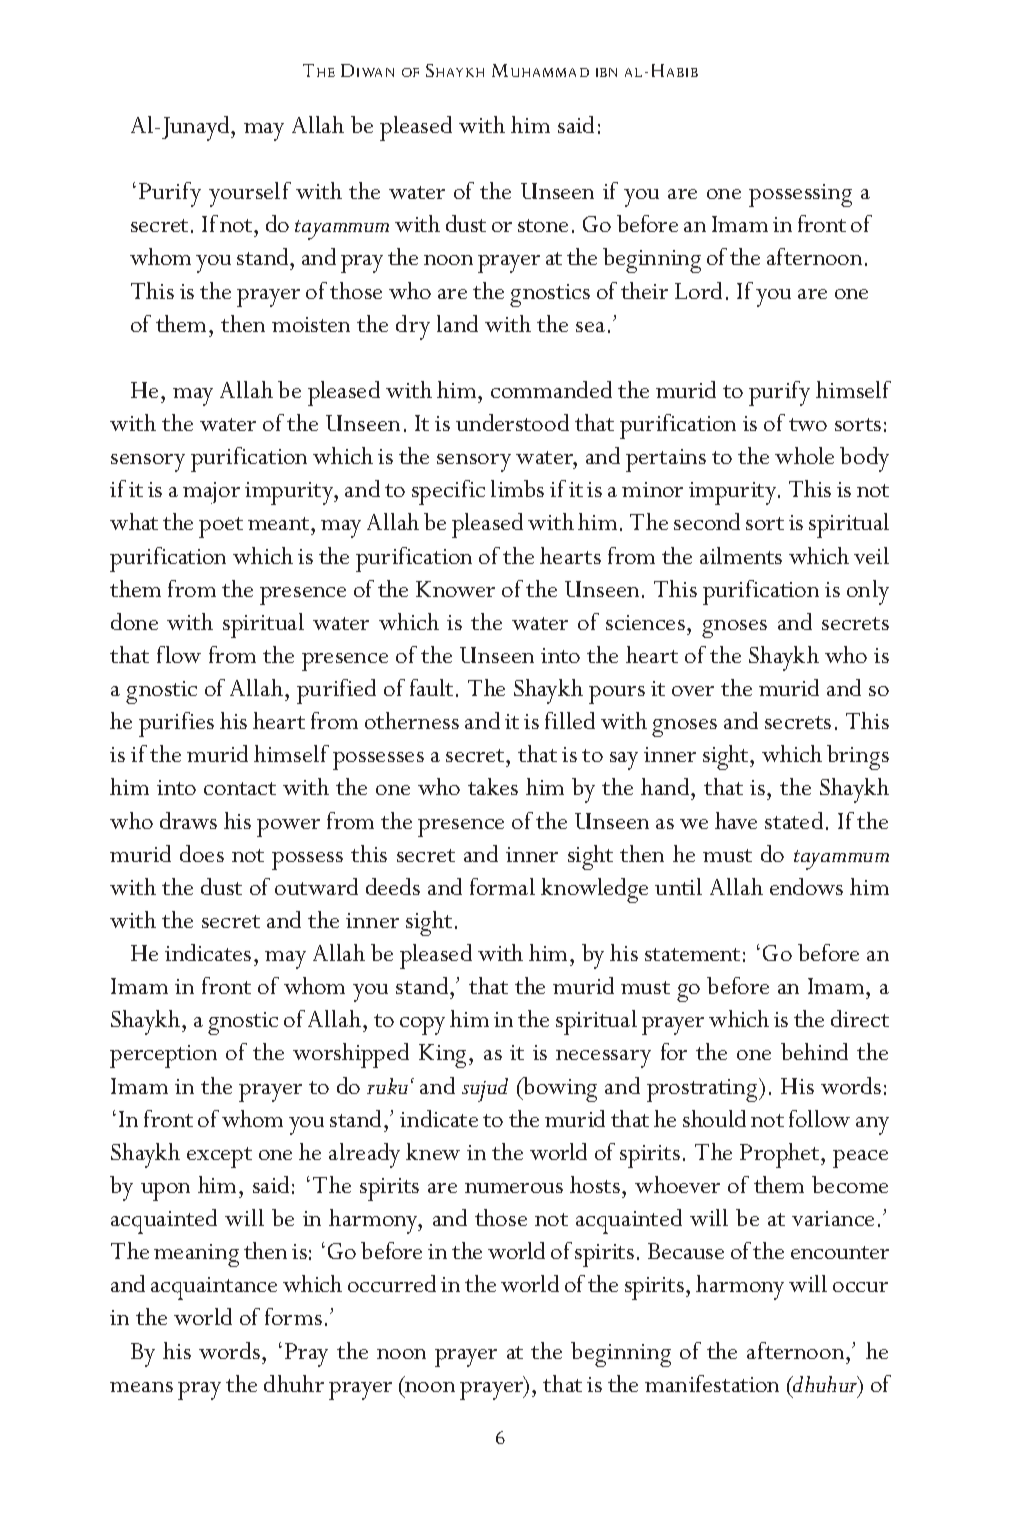  I want to click on acquaintance, so click(214, 1288).
